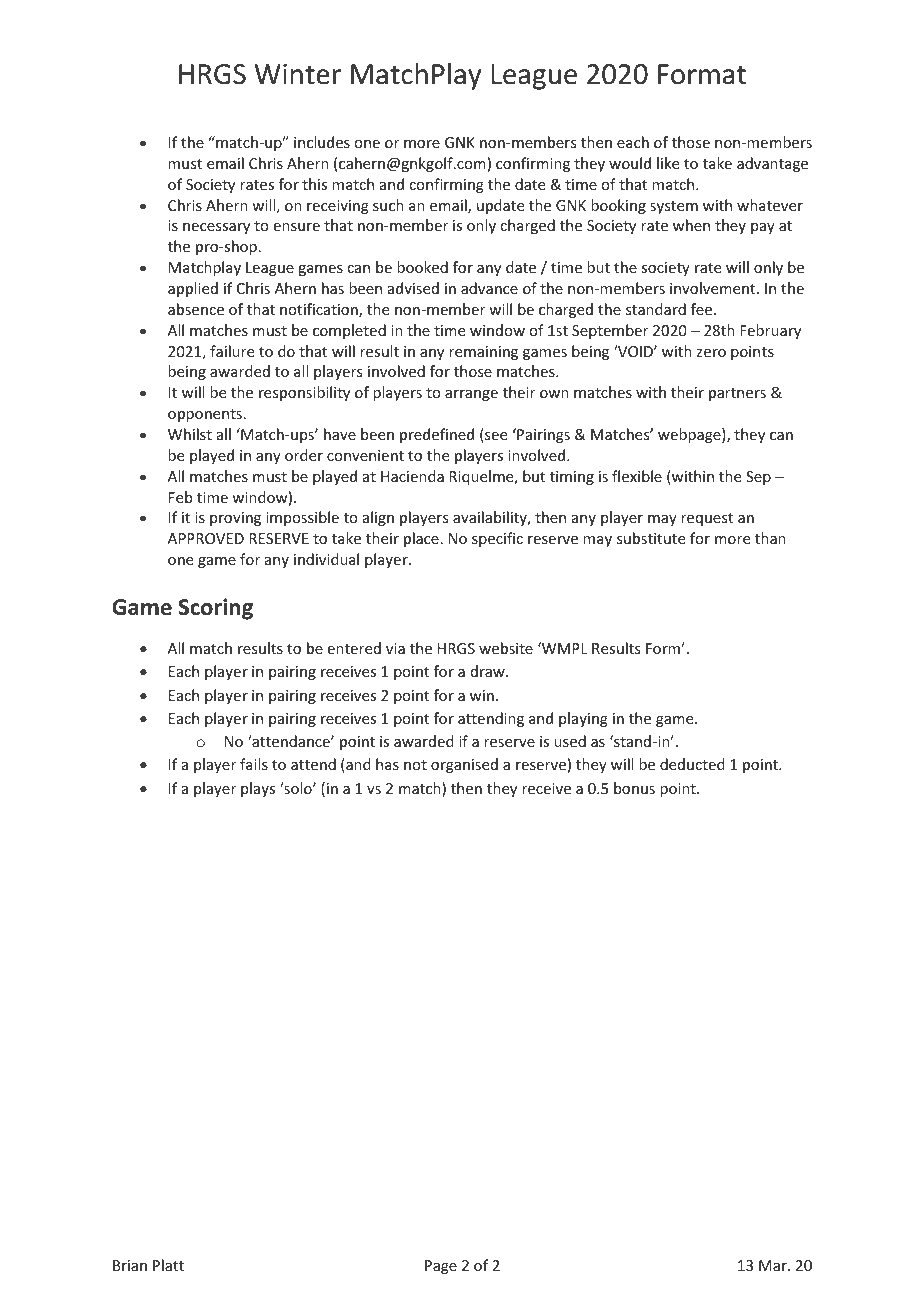 The height and width of the page is (1308, 924). Describe the element at coordinates (489, 671) in the page. I see `draw` at that location.
